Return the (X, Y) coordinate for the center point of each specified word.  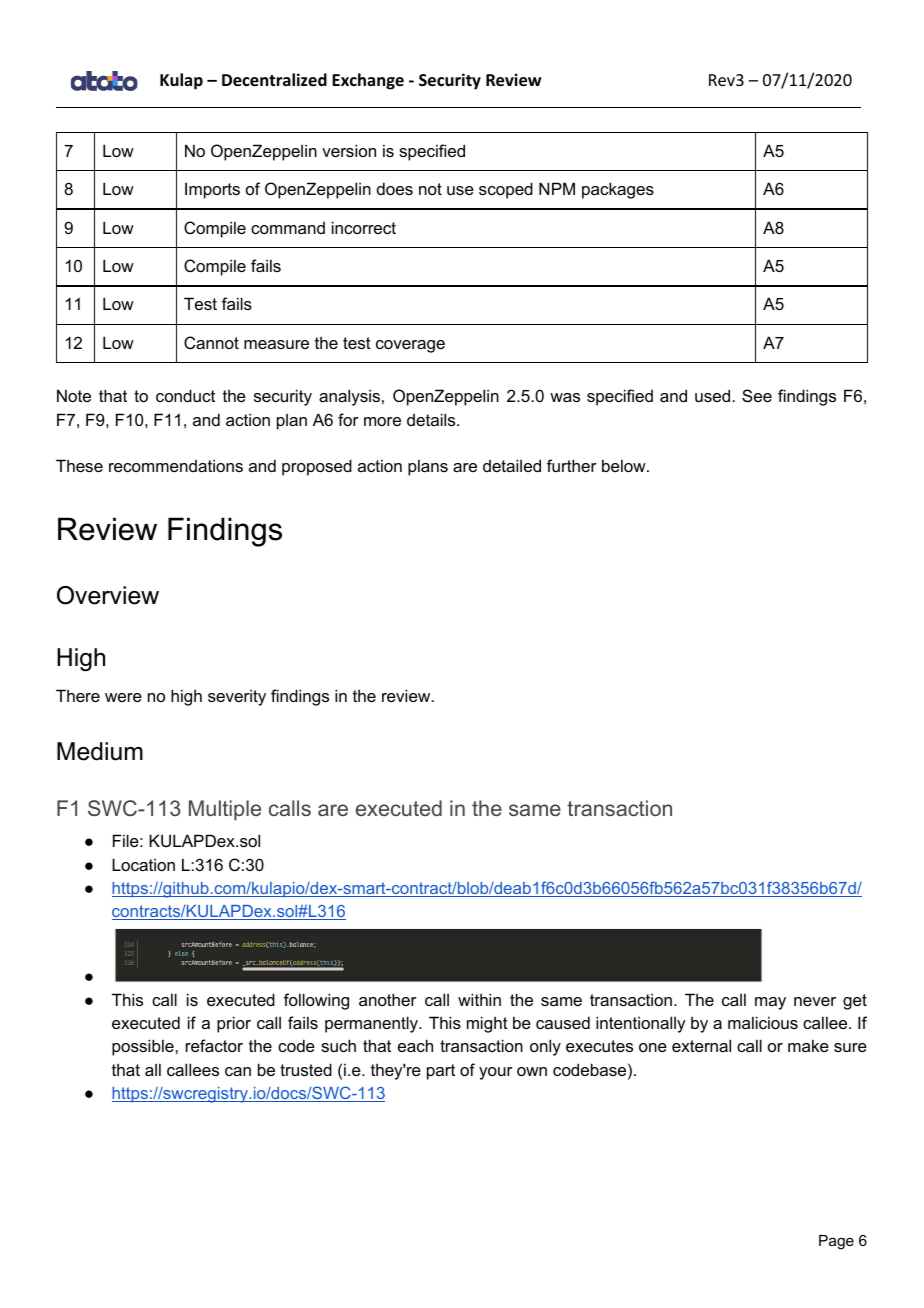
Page (836, 1242)
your (496, 1073)
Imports (212, 190)
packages (618, 190)
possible (144, 1047)
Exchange (368, 81)
